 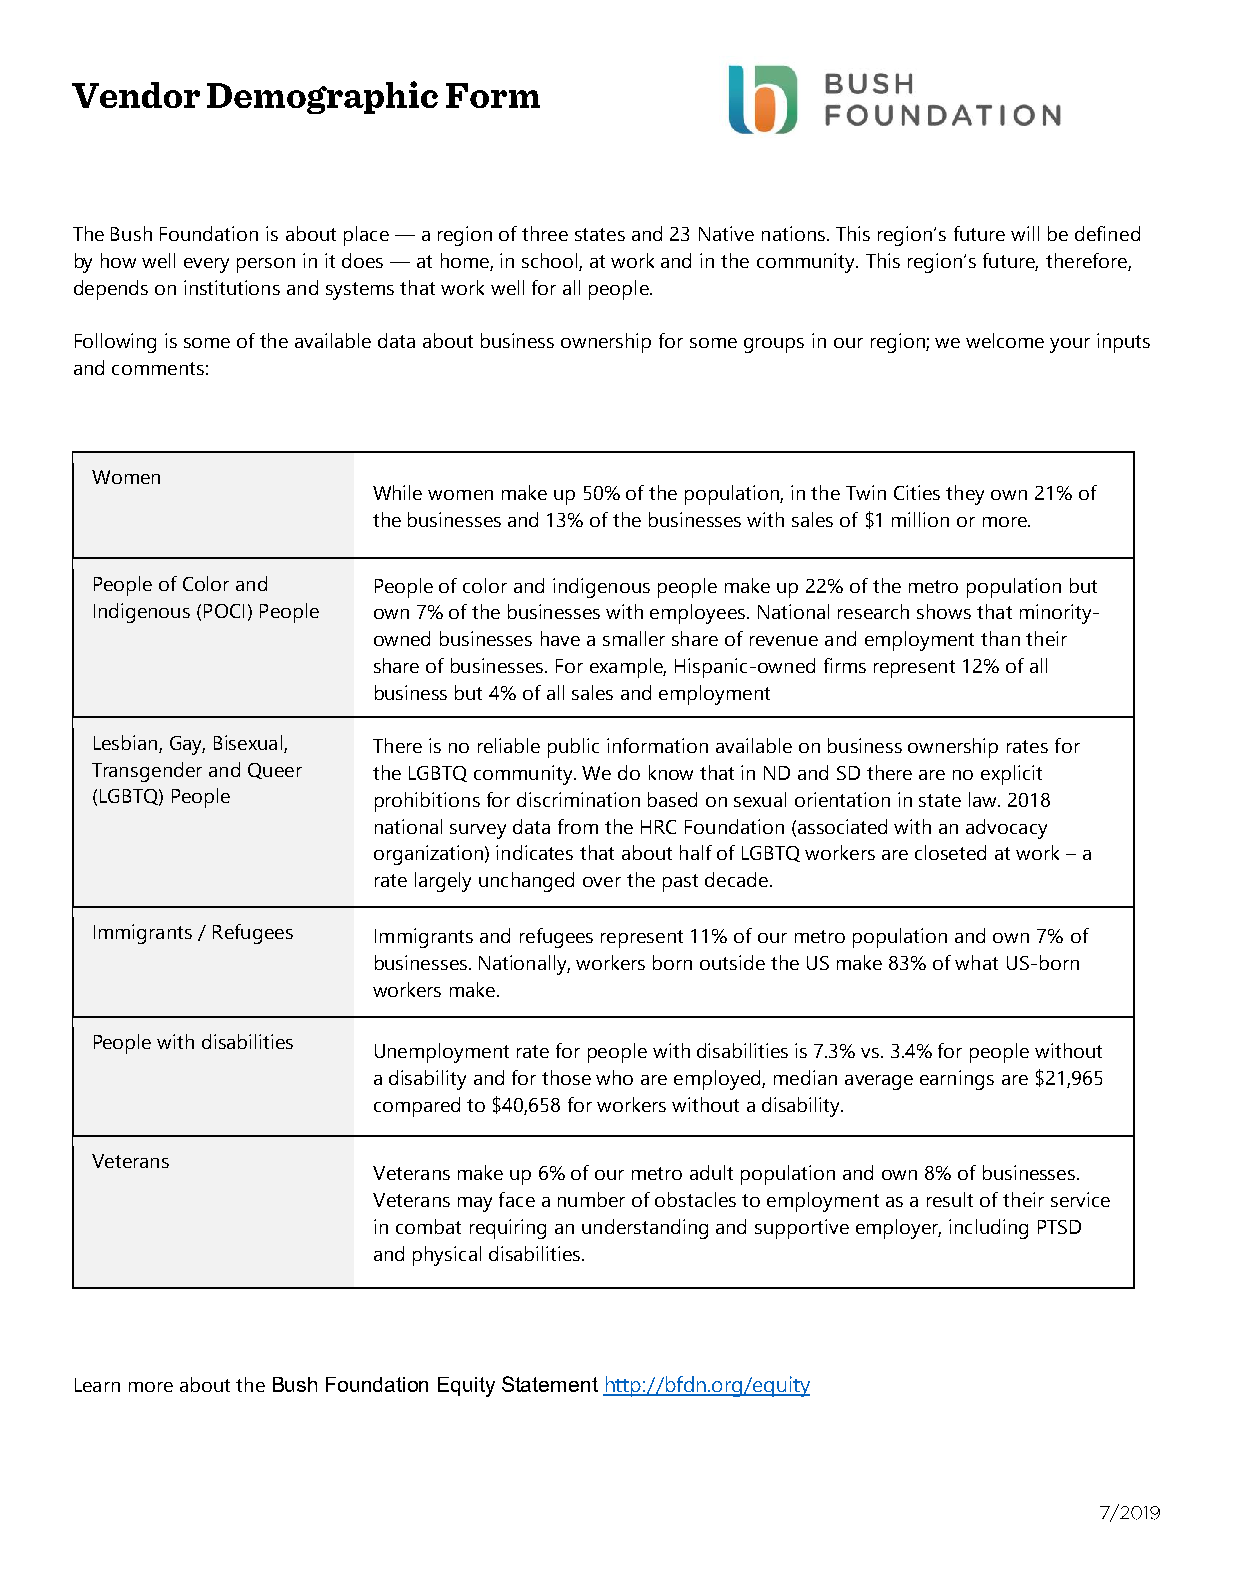 I want to click on Queer, so click(x=275, y=771).
